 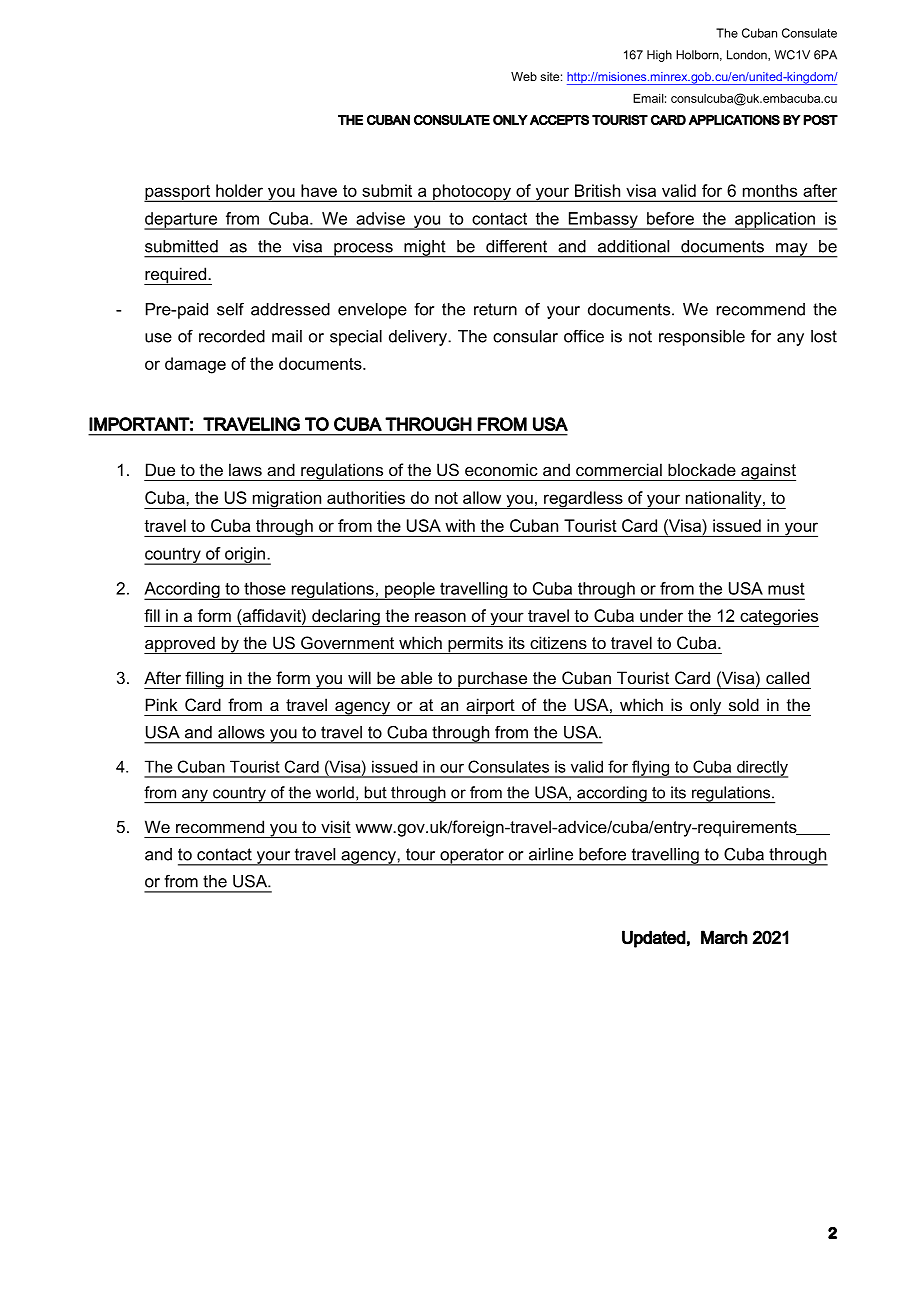 I want to click on recorded, so click(x=232, y=336).
